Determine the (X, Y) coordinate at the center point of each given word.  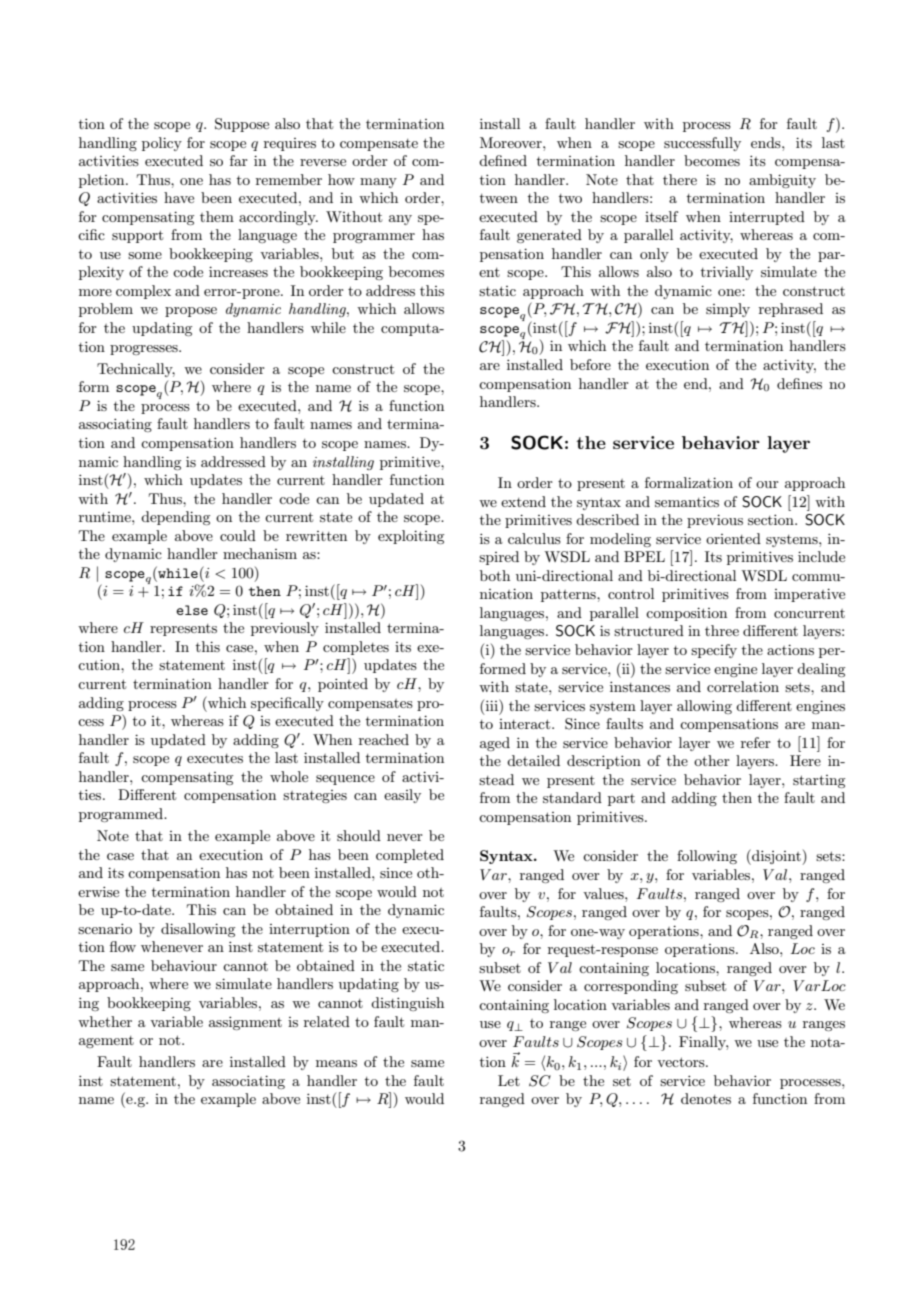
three (722, 630)
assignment (245, 1023)
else (192, 610)
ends (767, 142)
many (378, 183)
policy (162, 144)
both (495, 575)
